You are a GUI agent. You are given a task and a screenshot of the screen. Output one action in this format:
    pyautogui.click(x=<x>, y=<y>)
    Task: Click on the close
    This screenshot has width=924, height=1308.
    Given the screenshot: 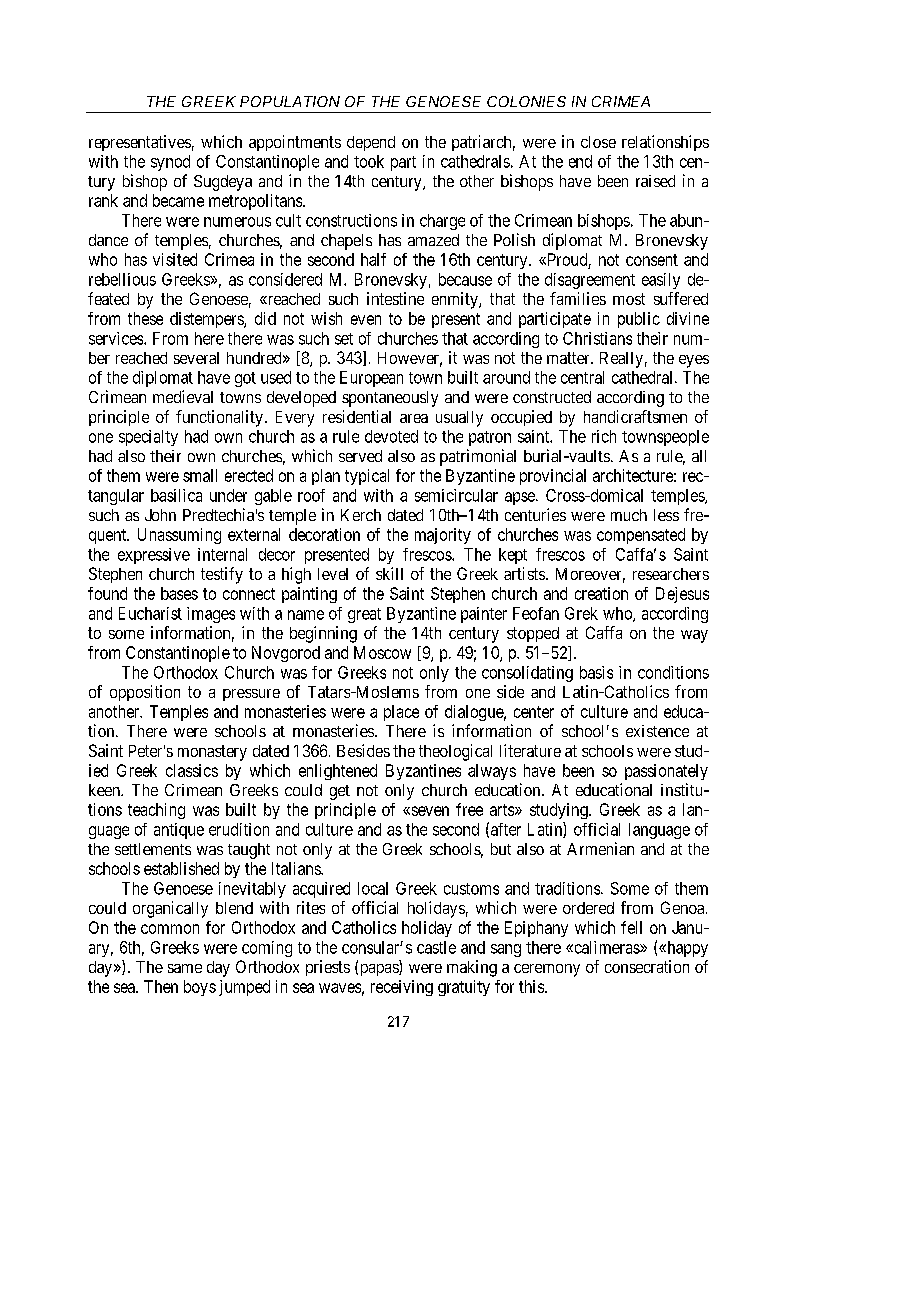 What is the action you would take?
    pyautogui.click(x=598, y=142)
